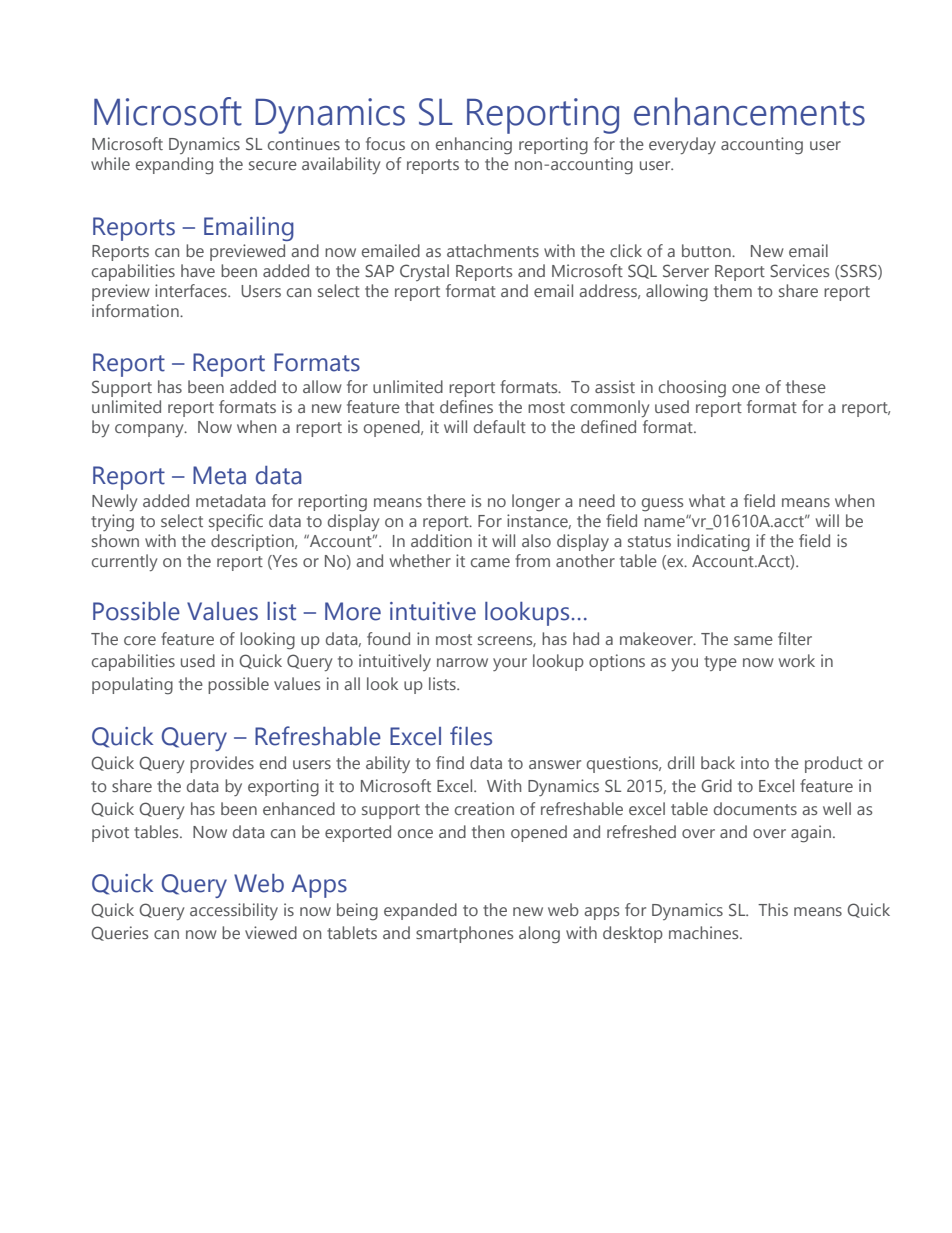 This document has width=952, height=1233. What do you see at coordinates (773, 909) in the document?
I see `This` at bounding box center [773, 909].
